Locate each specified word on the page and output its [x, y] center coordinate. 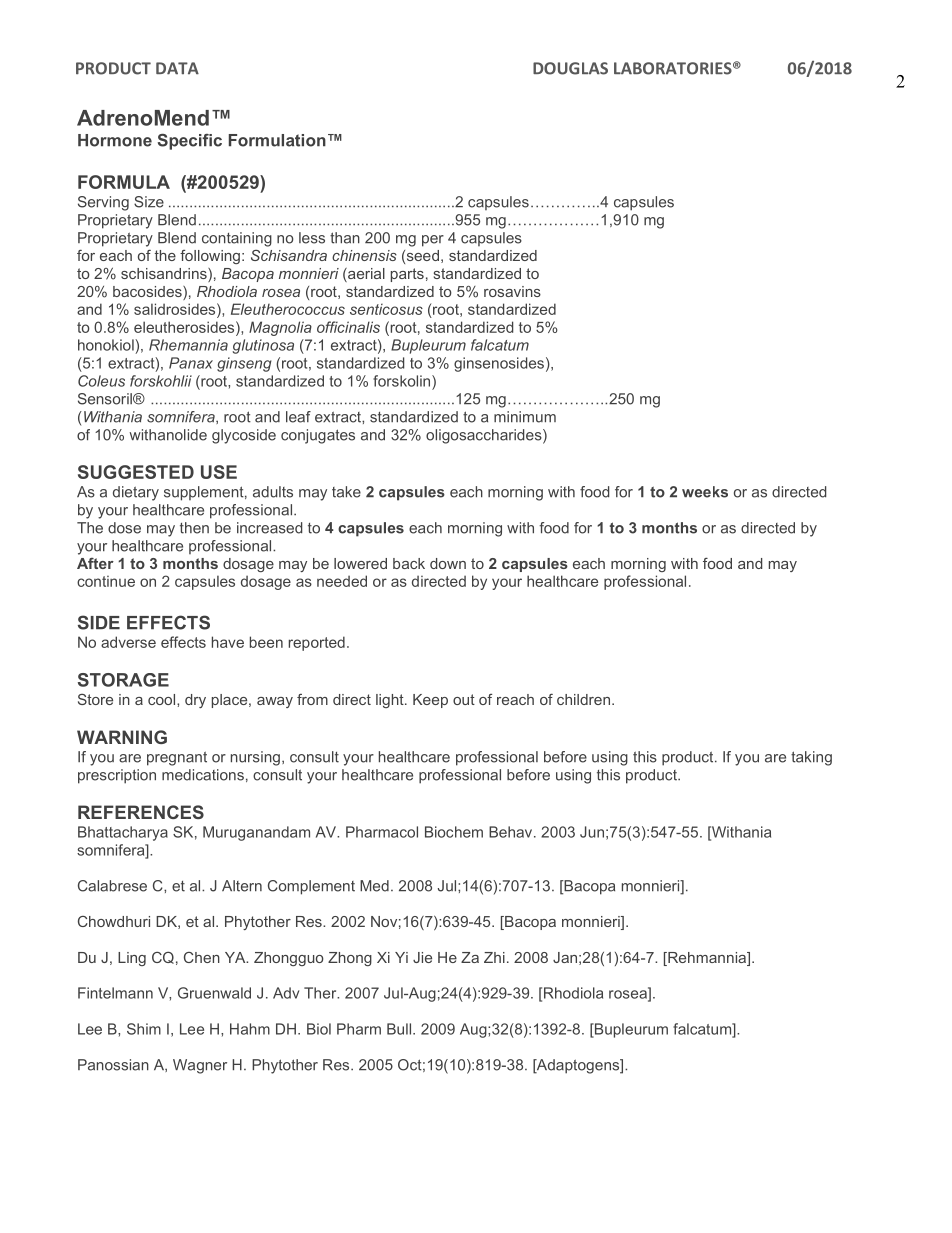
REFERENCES [141, 812]
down [448, 563]
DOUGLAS [570, 68]
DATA [177, 68]
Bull [400, 1029]
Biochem [454, 832]
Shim [144, 1029]
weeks [705, 492]
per [433, 241]
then [194, 528]
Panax [191, 363]
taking [811, 758]
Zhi [494, 957]
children [583, 699]
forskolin [403, 381]
